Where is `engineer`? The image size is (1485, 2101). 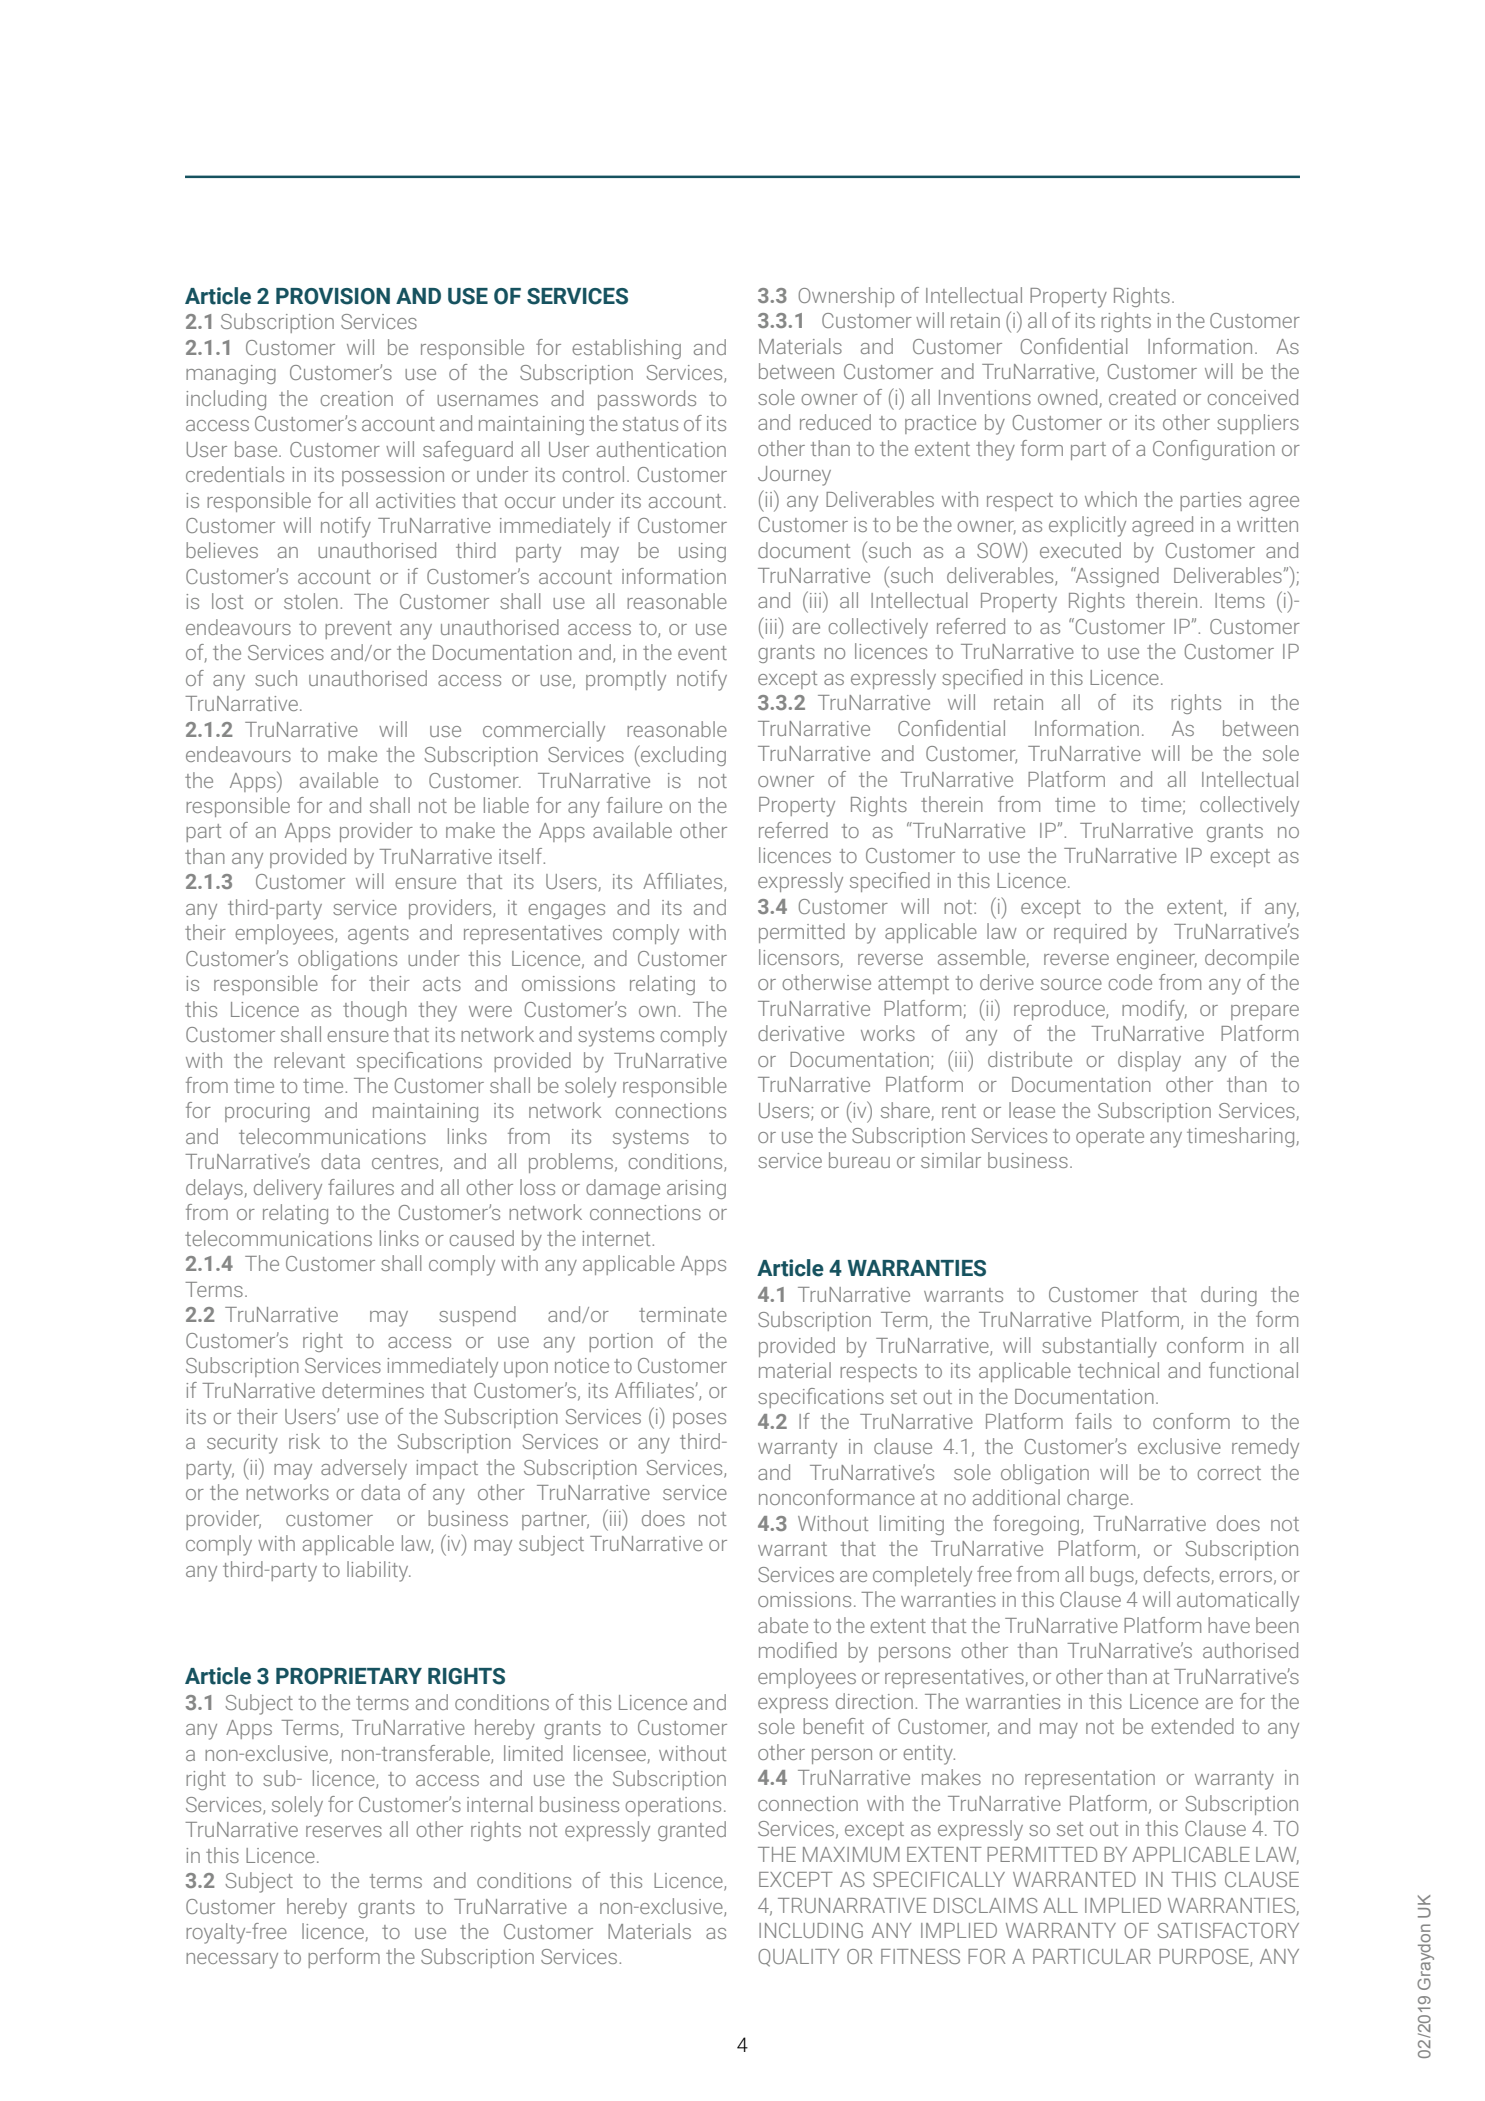 engineer is located at coordinates (1157, 959).
